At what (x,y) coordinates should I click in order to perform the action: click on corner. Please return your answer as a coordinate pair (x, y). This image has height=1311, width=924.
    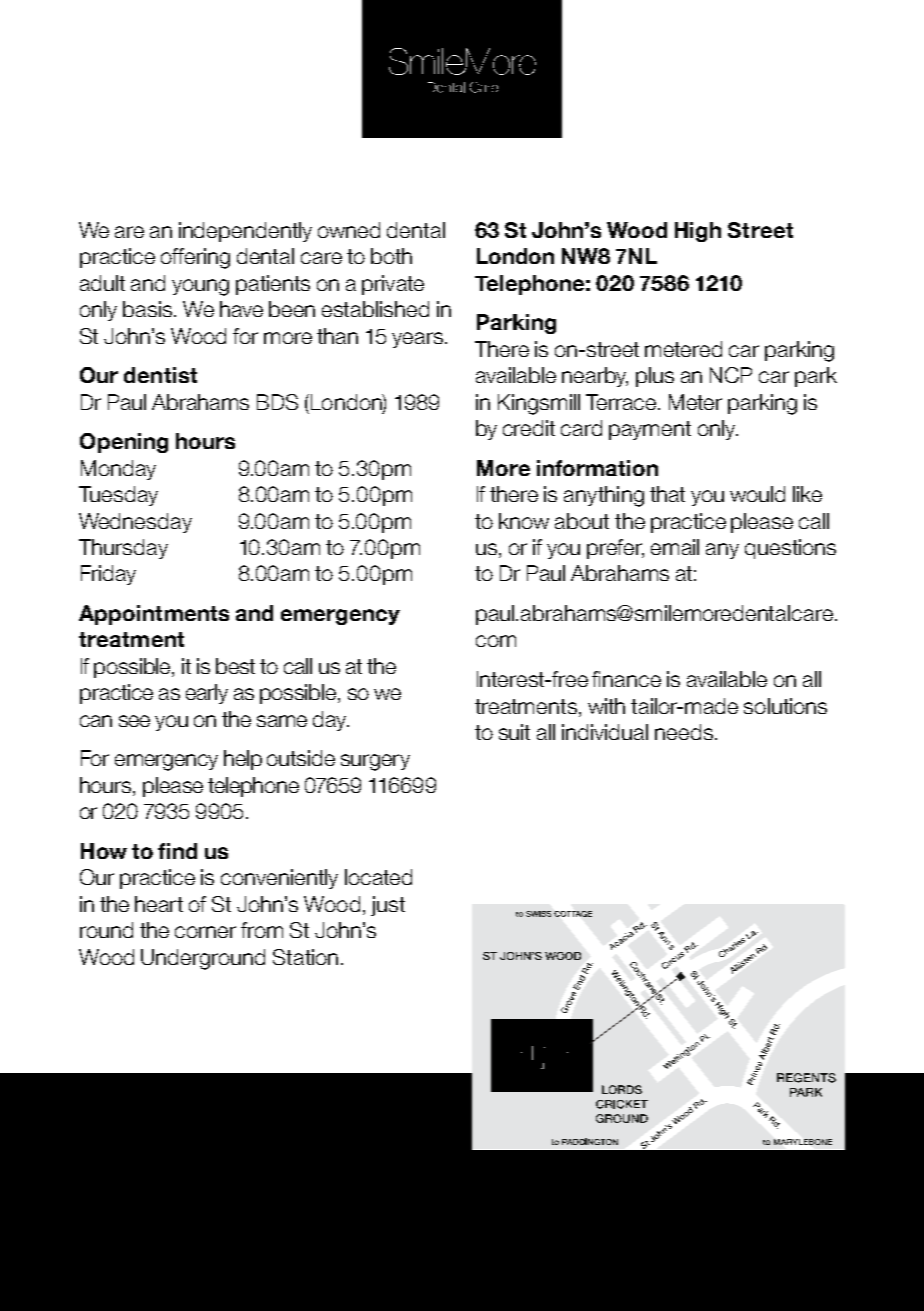
    Looking at the image, I should click on (205, 932).
